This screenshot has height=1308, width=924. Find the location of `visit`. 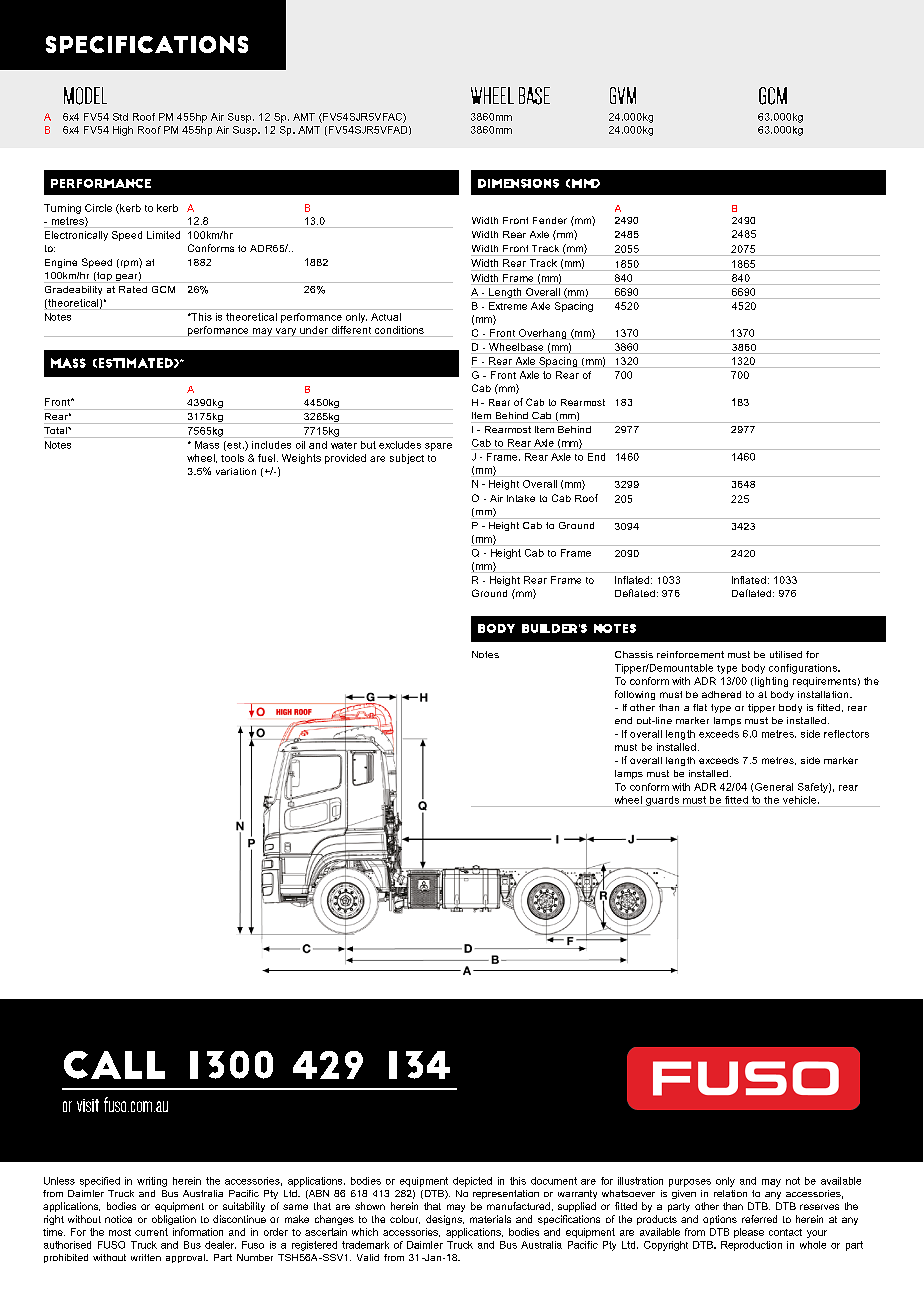

visit is located at coordinates (88, 1105).
